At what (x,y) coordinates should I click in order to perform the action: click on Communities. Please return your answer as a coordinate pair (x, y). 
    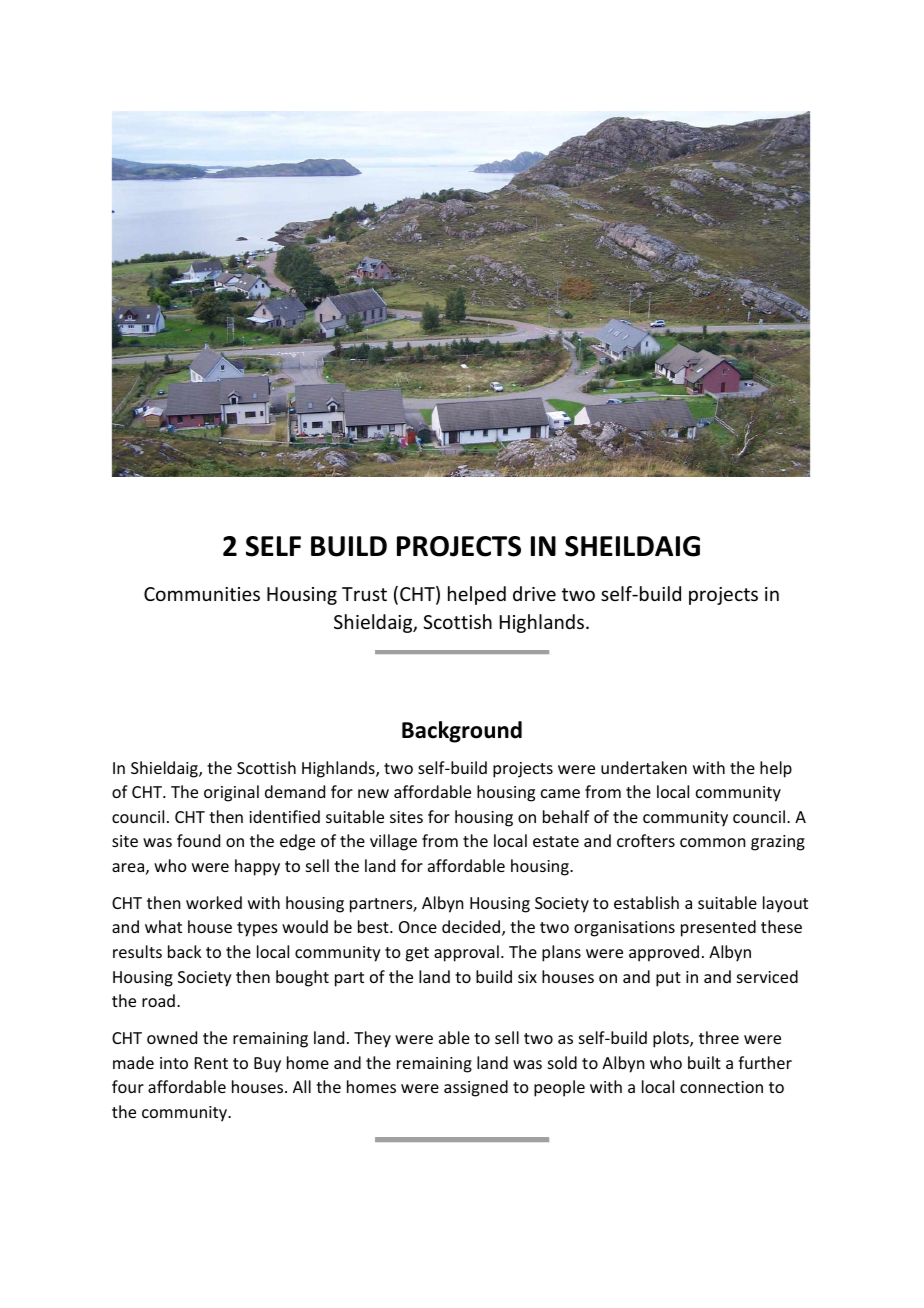
    Looking at the image, I should click on (202, 594).
